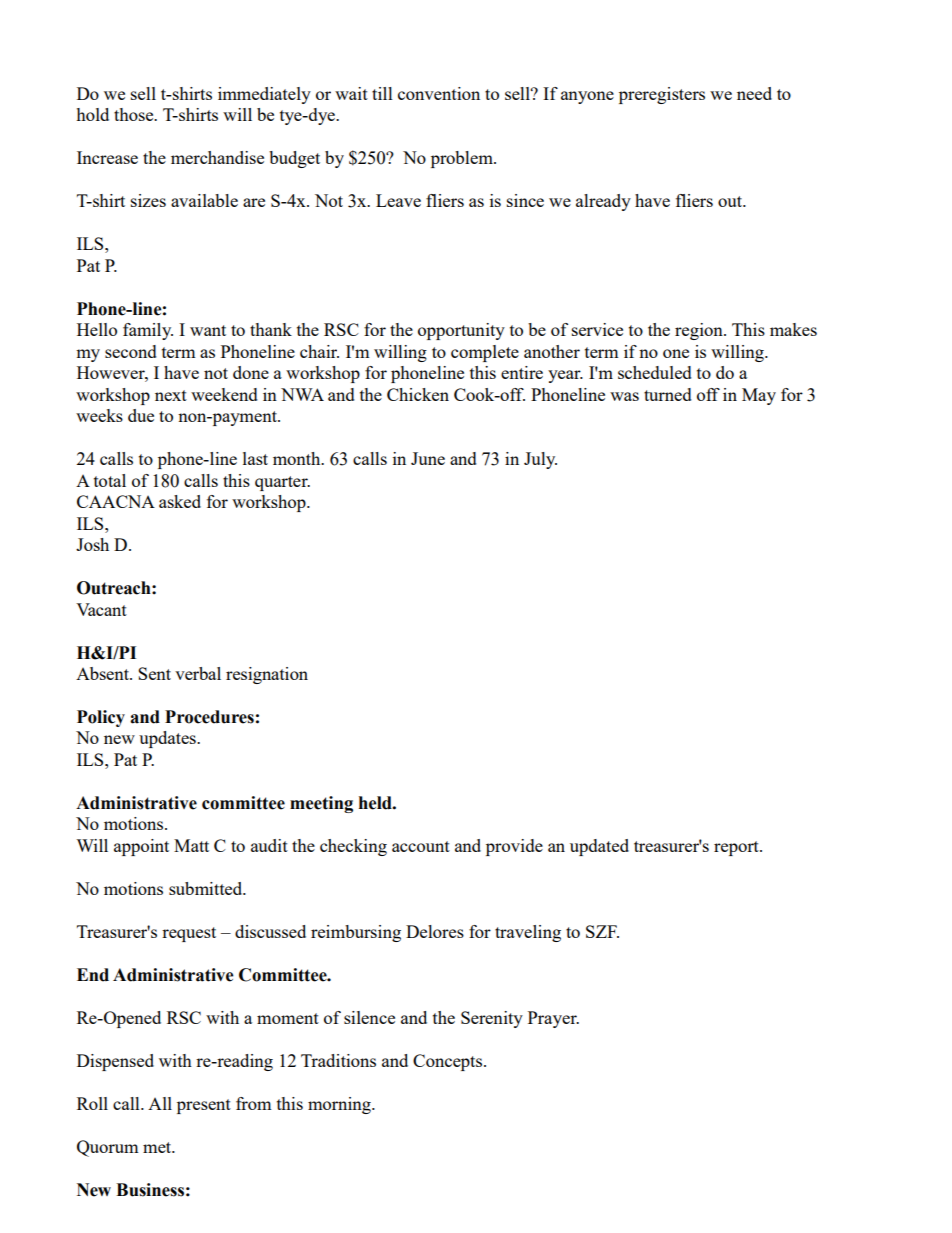  Describe the element at coordinates (158, 1147) in the document. I see `met` at that location.
